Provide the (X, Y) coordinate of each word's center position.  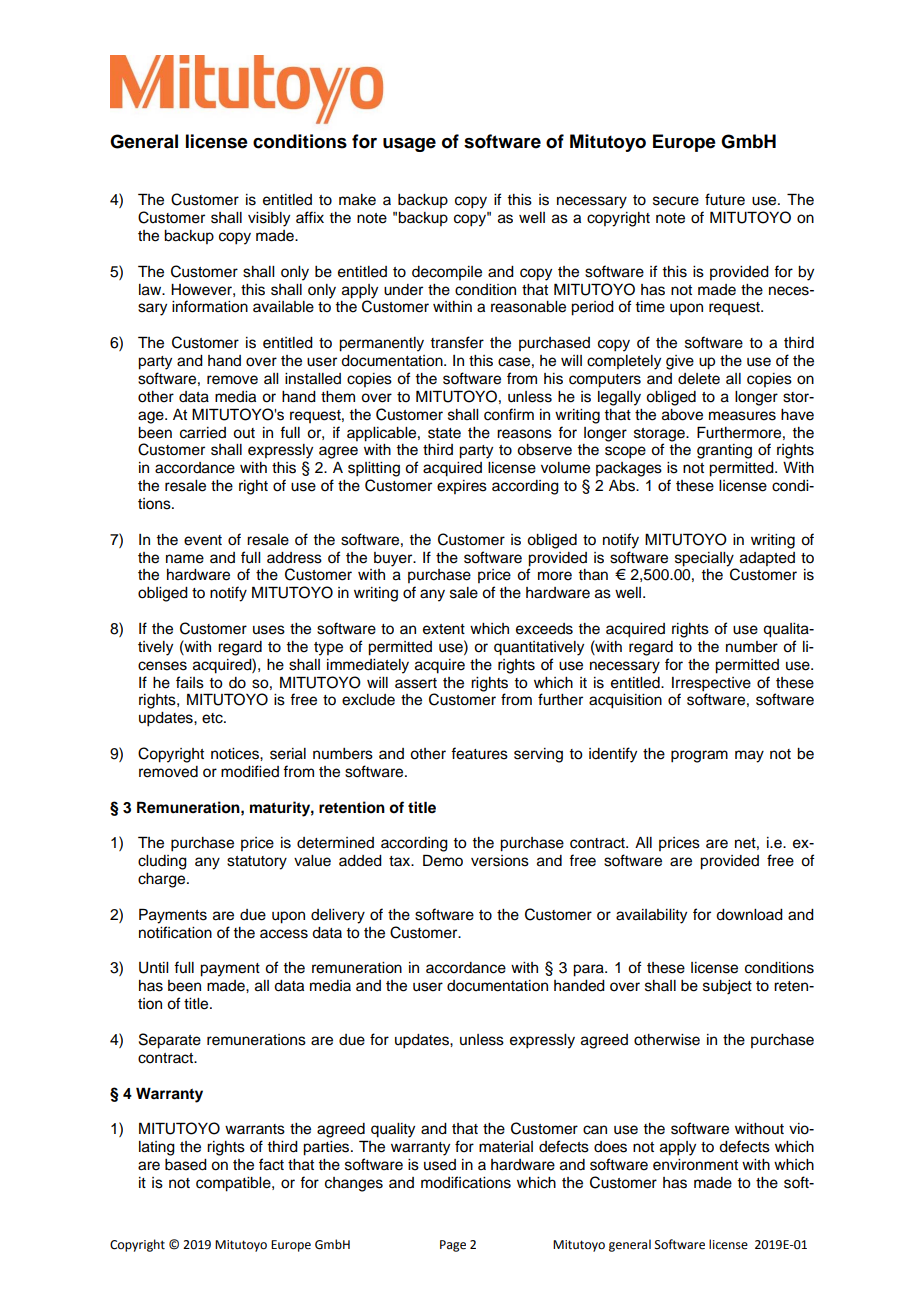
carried (203, 433)
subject (727, 987)
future (725, 199)
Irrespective (711, 684)
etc (213, 718)
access (284, 934)
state (444, 433)
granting (724, 451)
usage (409, 145)
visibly (269, 219)
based (186, 1165)
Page (453, 1246)
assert (416, 683)
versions (500, 861)
